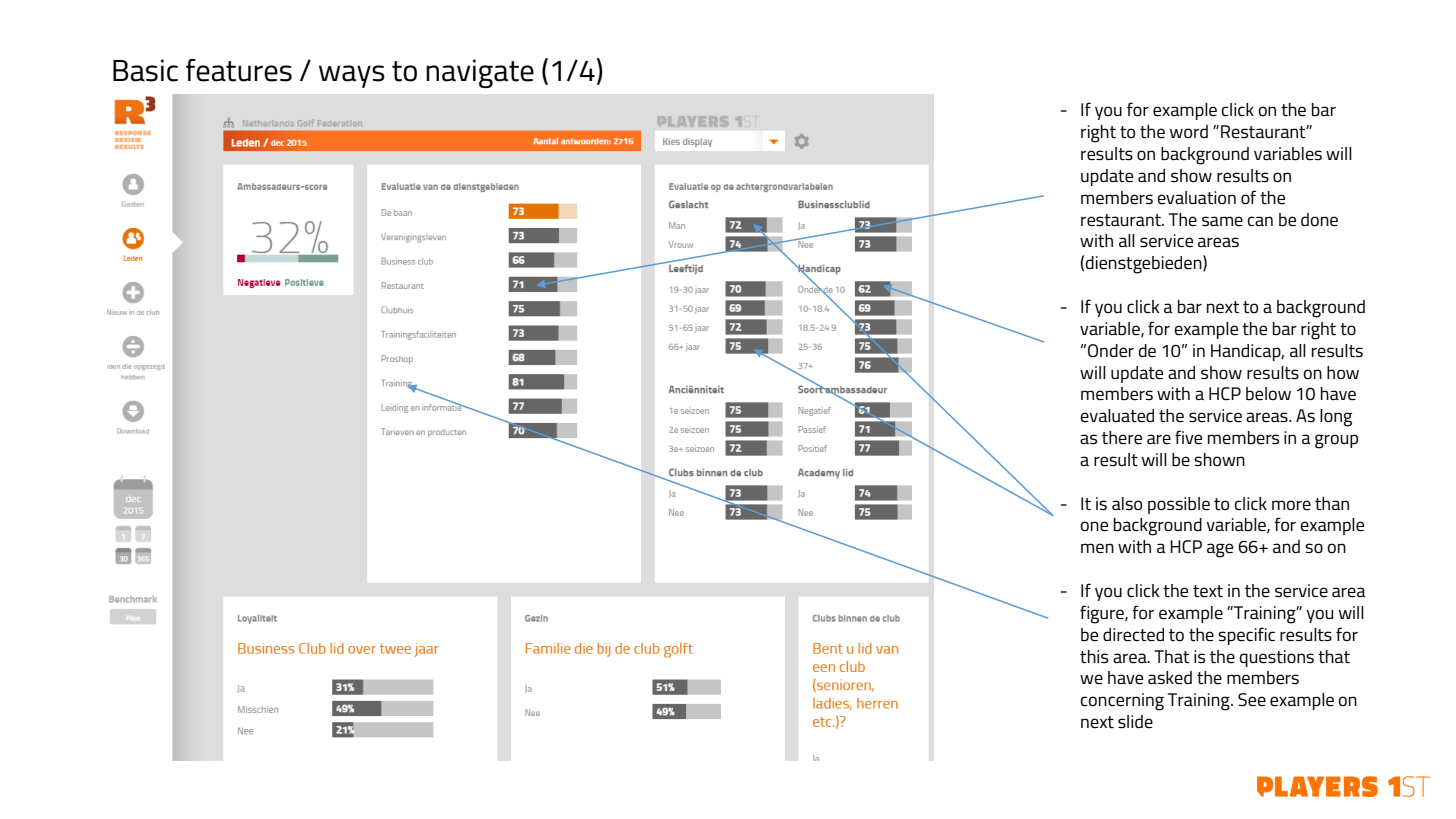 This page has width=1456, height=819. What do you see at coordinates (1097, 548) in the page?
I see `men` at bounding box center [1097, 548].
